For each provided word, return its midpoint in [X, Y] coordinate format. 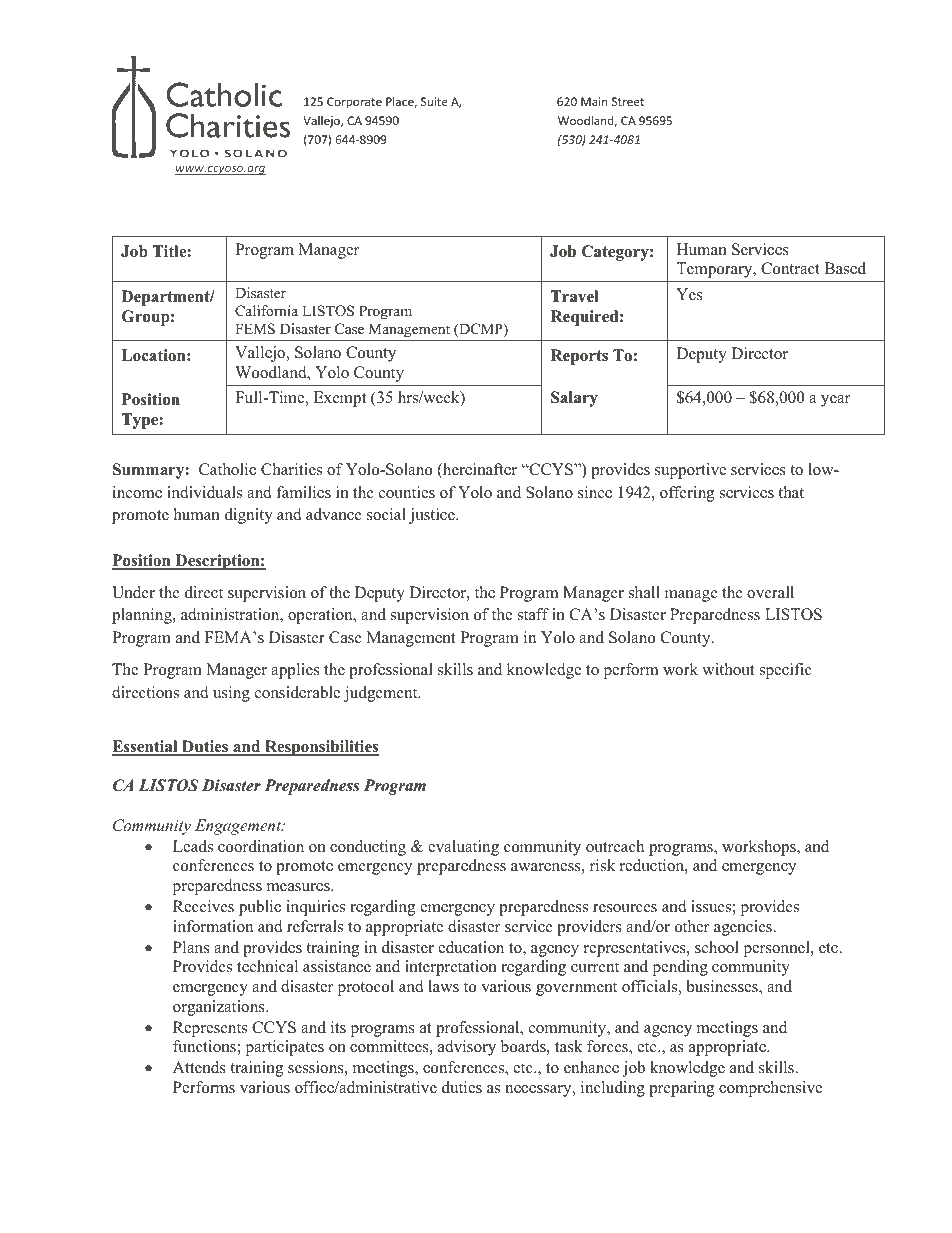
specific [786, 671]
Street [628, 101]
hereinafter [479, 470]
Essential [146, 747]
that [791, 492]
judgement [382, 694]
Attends [199, 1067]
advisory [467, 1048]
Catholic [227, 469]
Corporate [354, 103]
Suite [434, 101]
